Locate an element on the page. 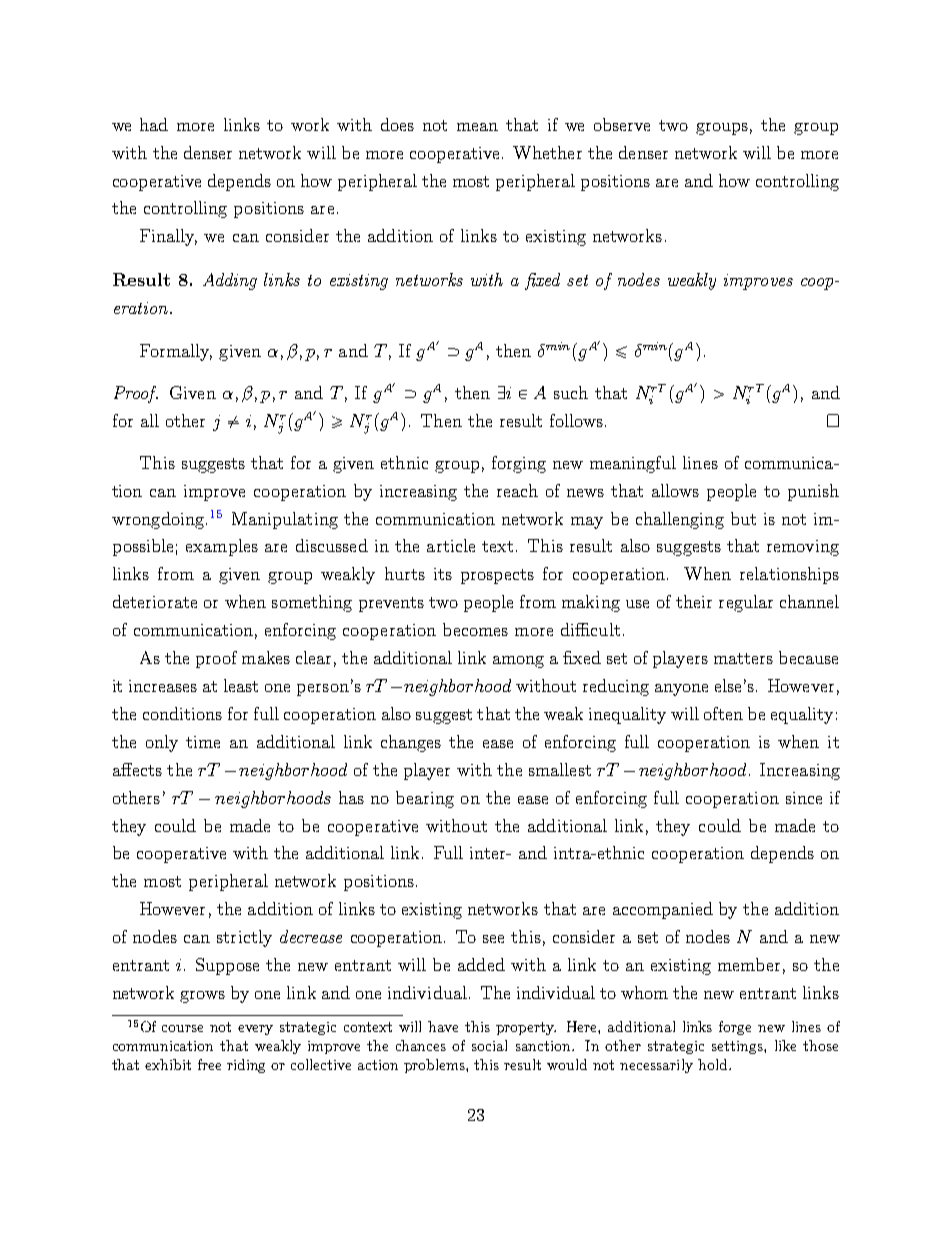 The height and width of the image is (1233, 952). Whether is located at coordinates (547, 152).
